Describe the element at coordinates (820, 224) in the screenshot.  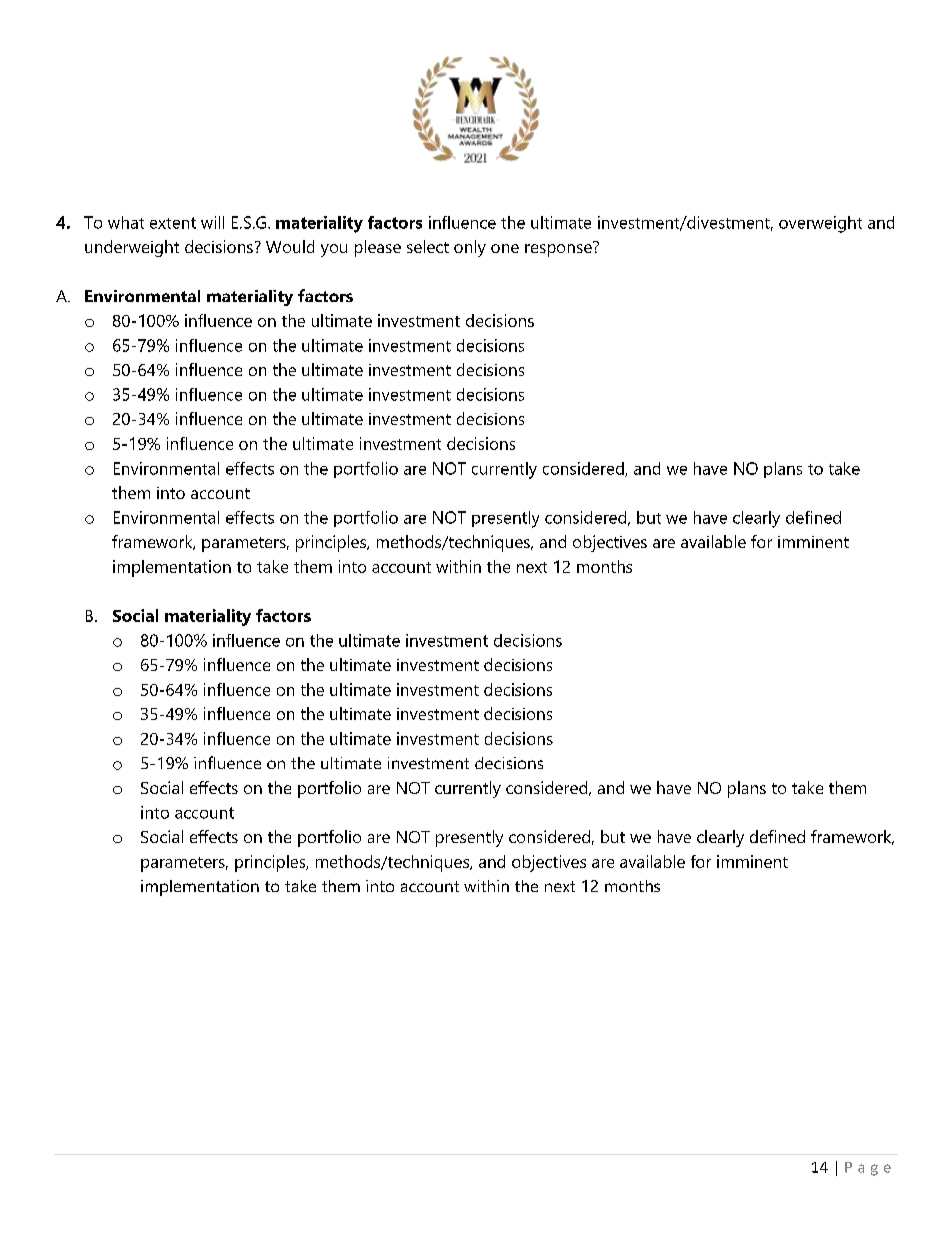
I see `overweight` at that location.
